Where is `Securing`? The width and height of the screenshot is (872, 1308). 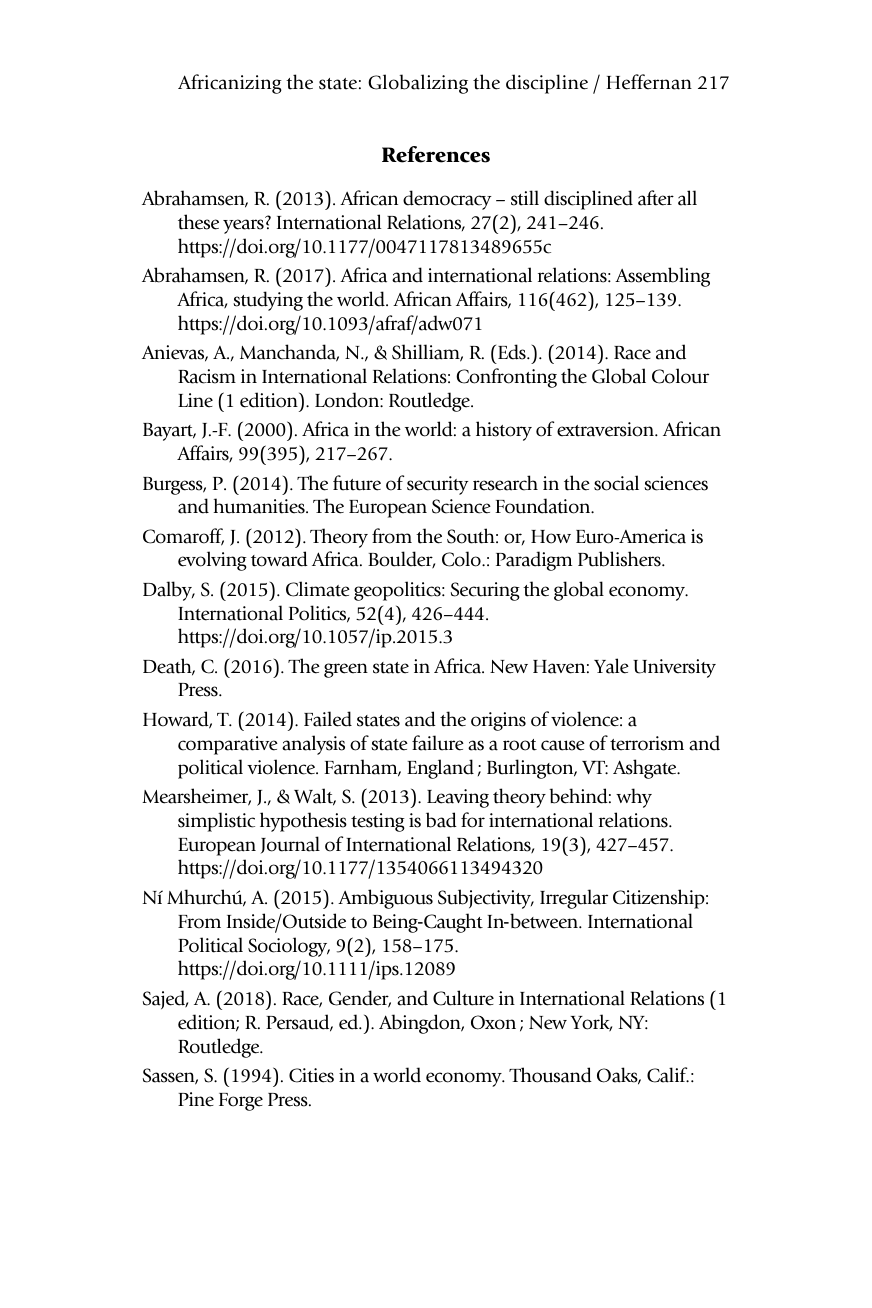
Securing is located at coordinates (485, 591).
